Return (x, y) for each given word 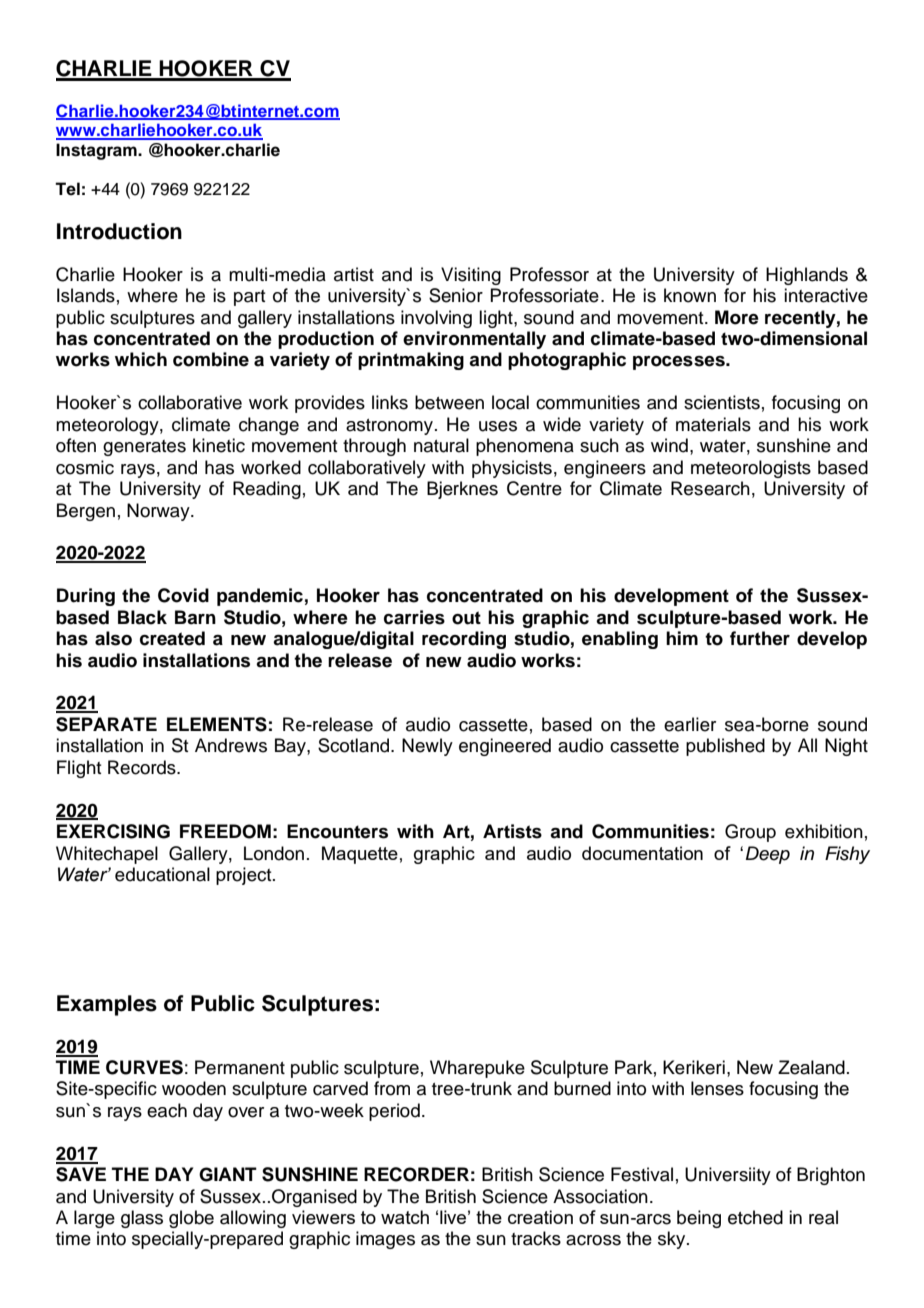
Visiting (471, 276)
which (141, 359)
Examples (107, 1005)
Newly (427, 747)
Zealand (811, 1067)
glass (142, 1219)
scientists (722, 402)
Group (750, 833)
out (466, 618)
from (392, 1088)
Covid (183, 595)
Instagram (97, 151)
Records (143, 767)
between (449, 402)
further (760, 638)
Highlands (807, 276)
